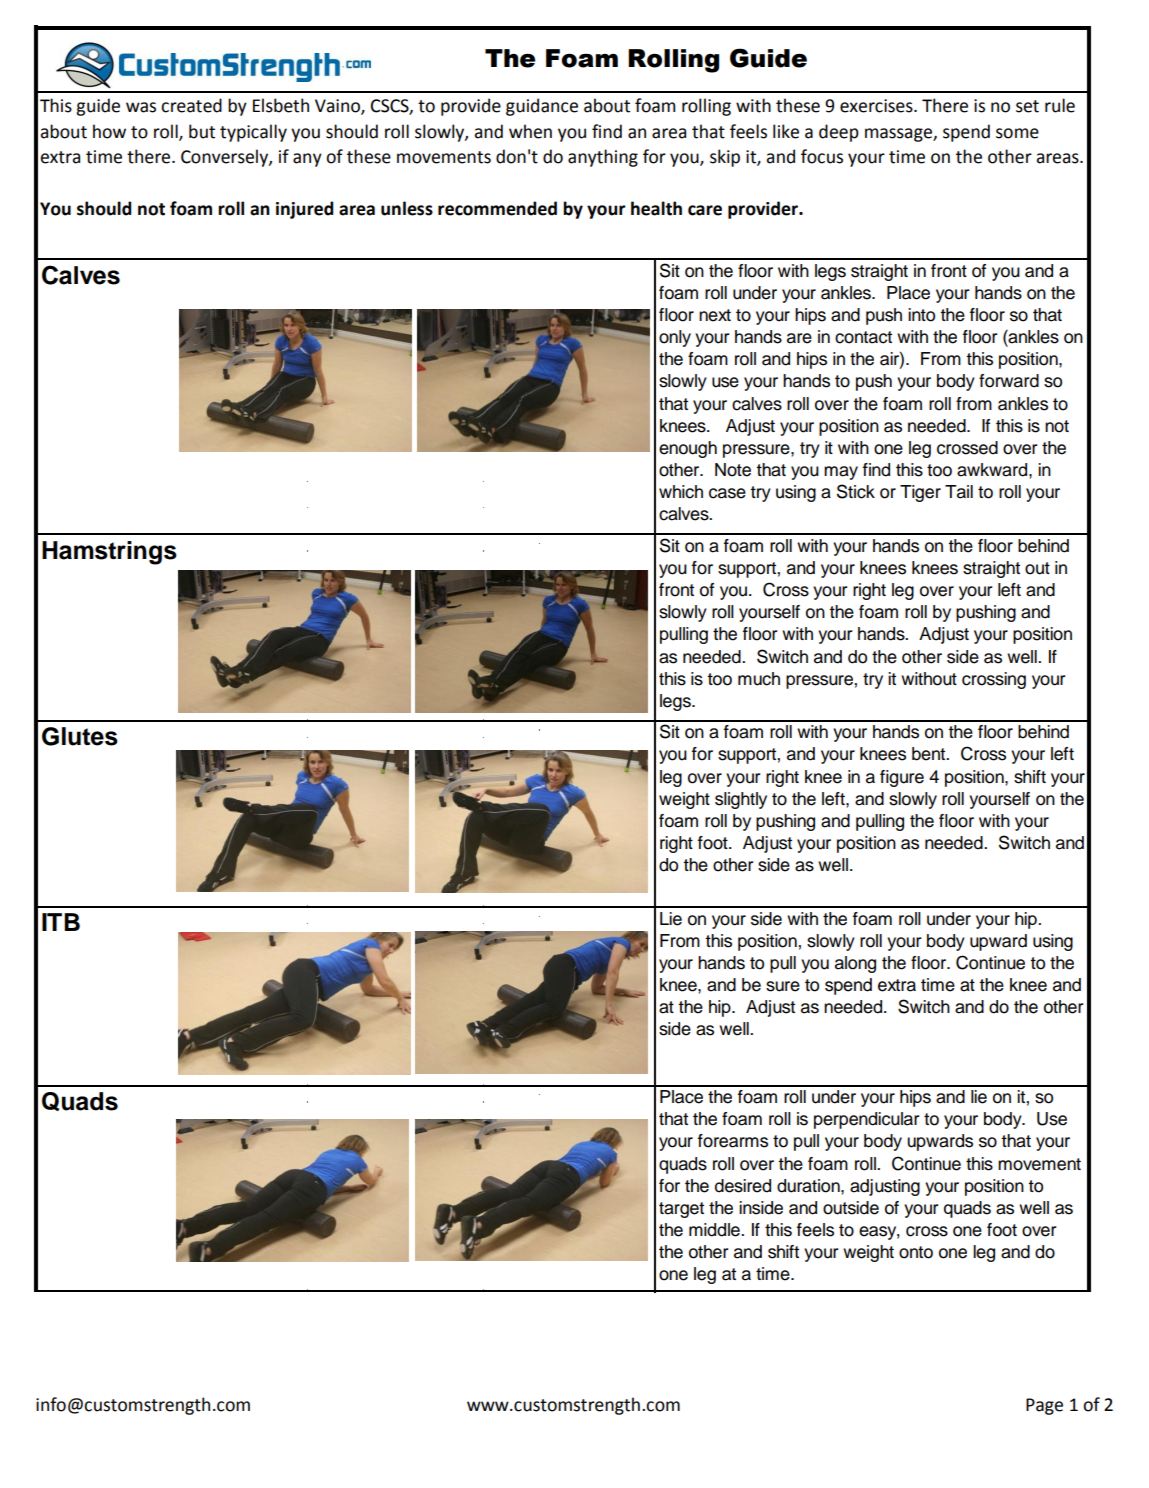 The image size is (1149, 1488). I want to click on perpendicular, so click(866, 1120).
